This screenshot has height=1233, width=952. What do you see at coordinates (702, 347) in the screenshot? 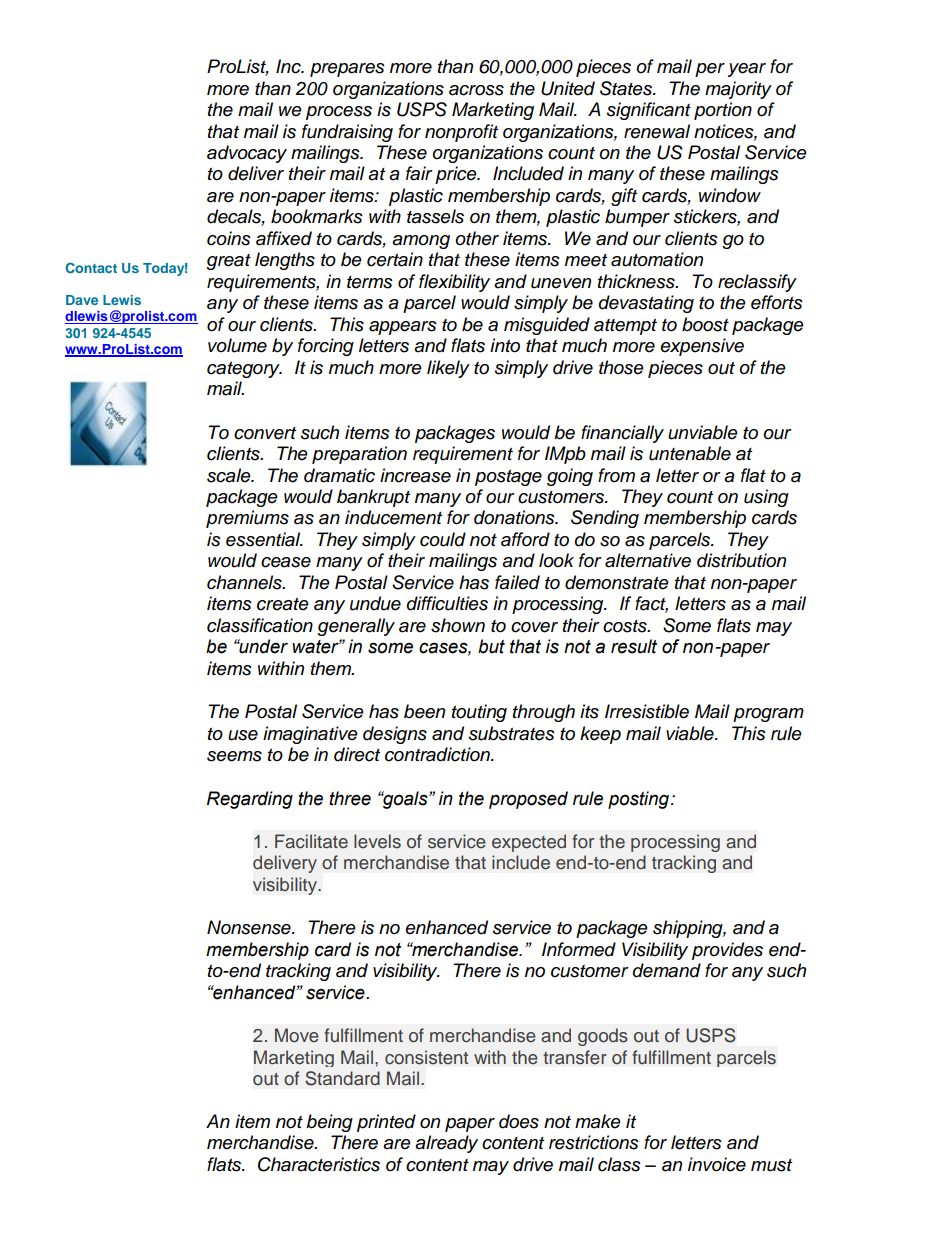
I see `expensive` at bounding box center [702, 347].
